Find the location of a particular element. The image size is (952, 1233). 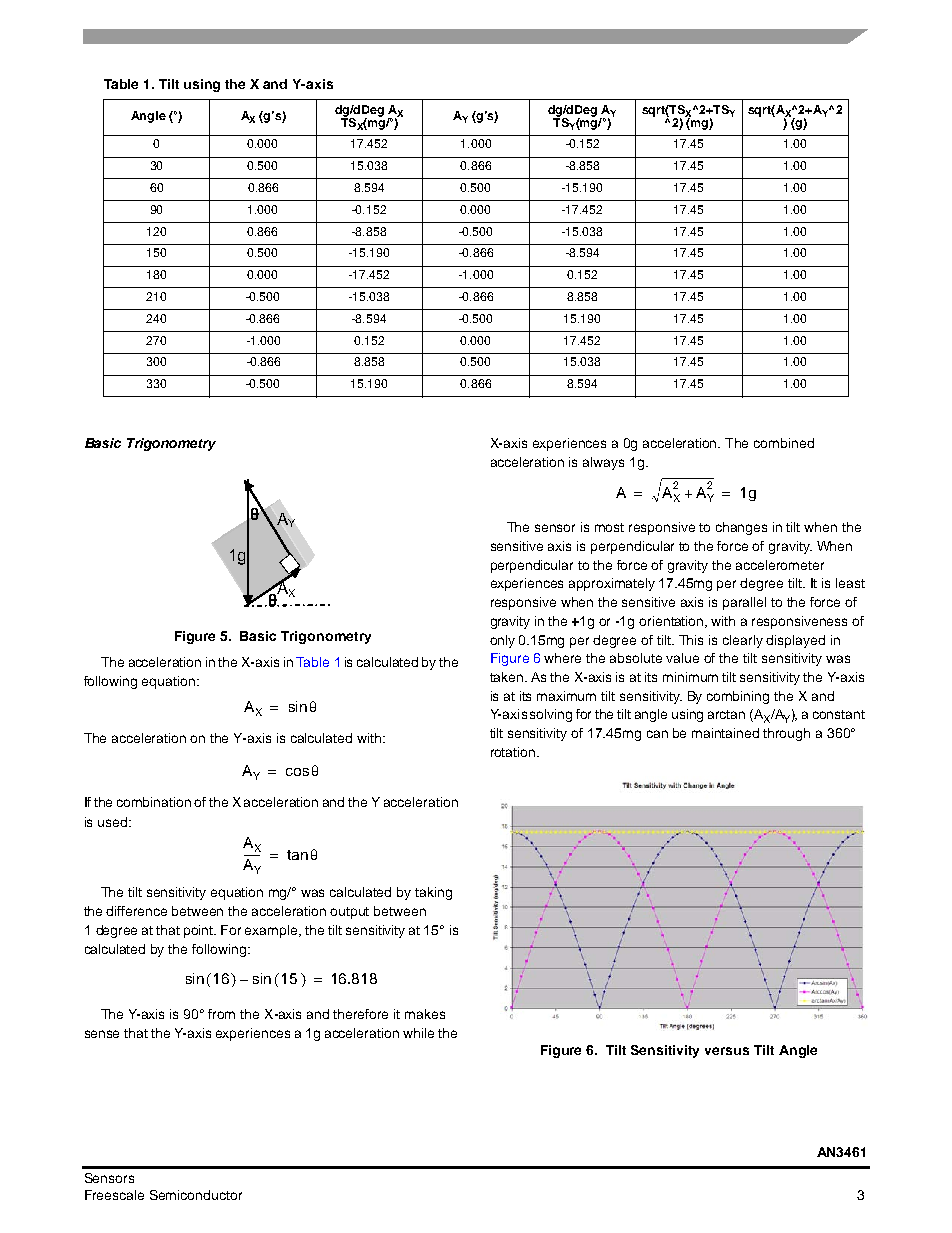

most is located at coordinates (609, 527).
